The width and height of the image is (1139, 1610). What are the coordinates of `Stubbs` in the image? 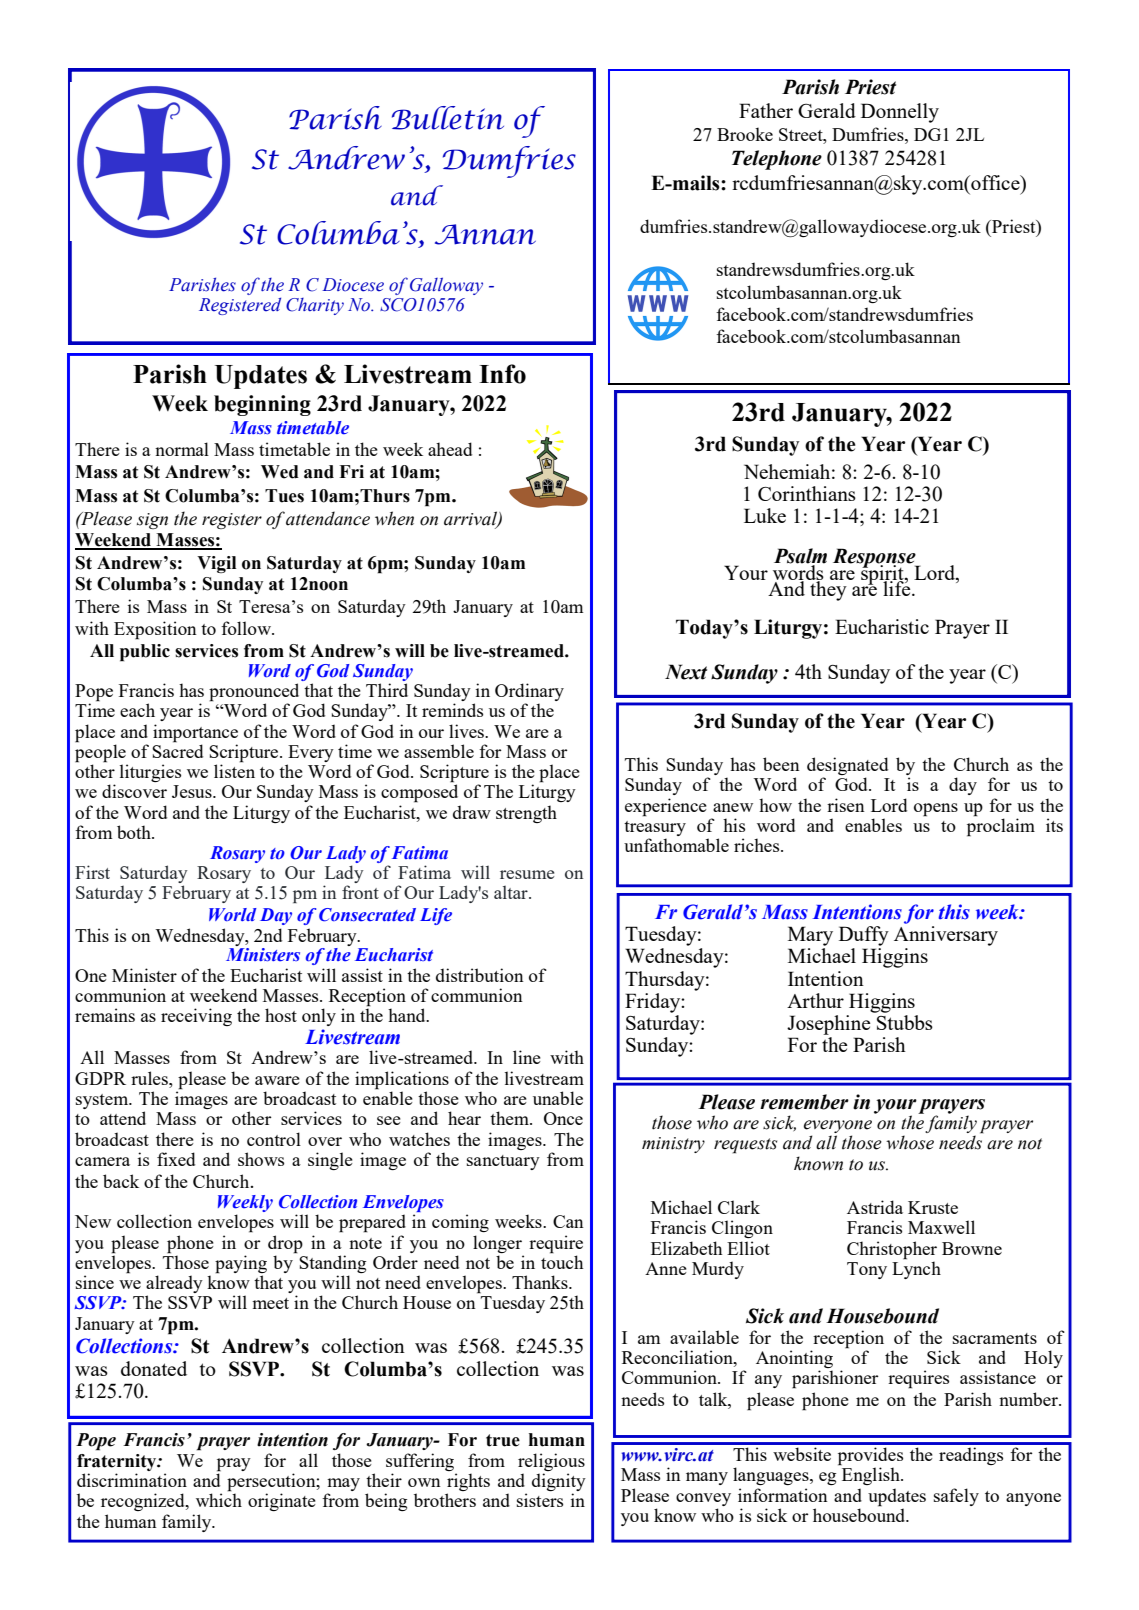 It's located at (905, 1022).
